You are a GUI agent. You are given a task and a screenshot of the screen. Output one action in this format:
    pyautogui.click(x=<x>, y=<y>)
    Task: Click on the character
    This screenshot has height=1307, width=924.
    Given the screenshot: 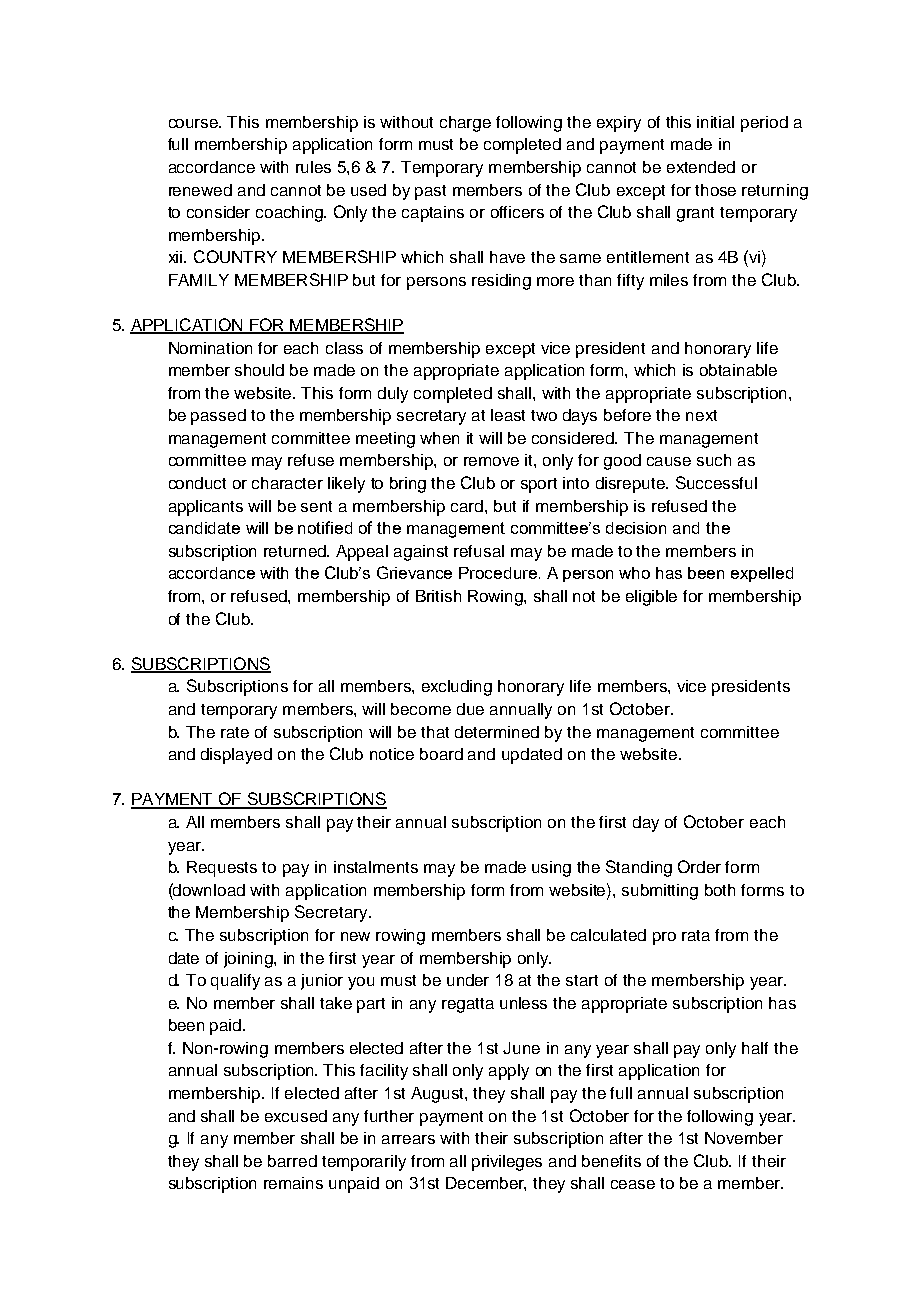 What is the action you would take?
    pyautogui.click(x=287, y=483)
